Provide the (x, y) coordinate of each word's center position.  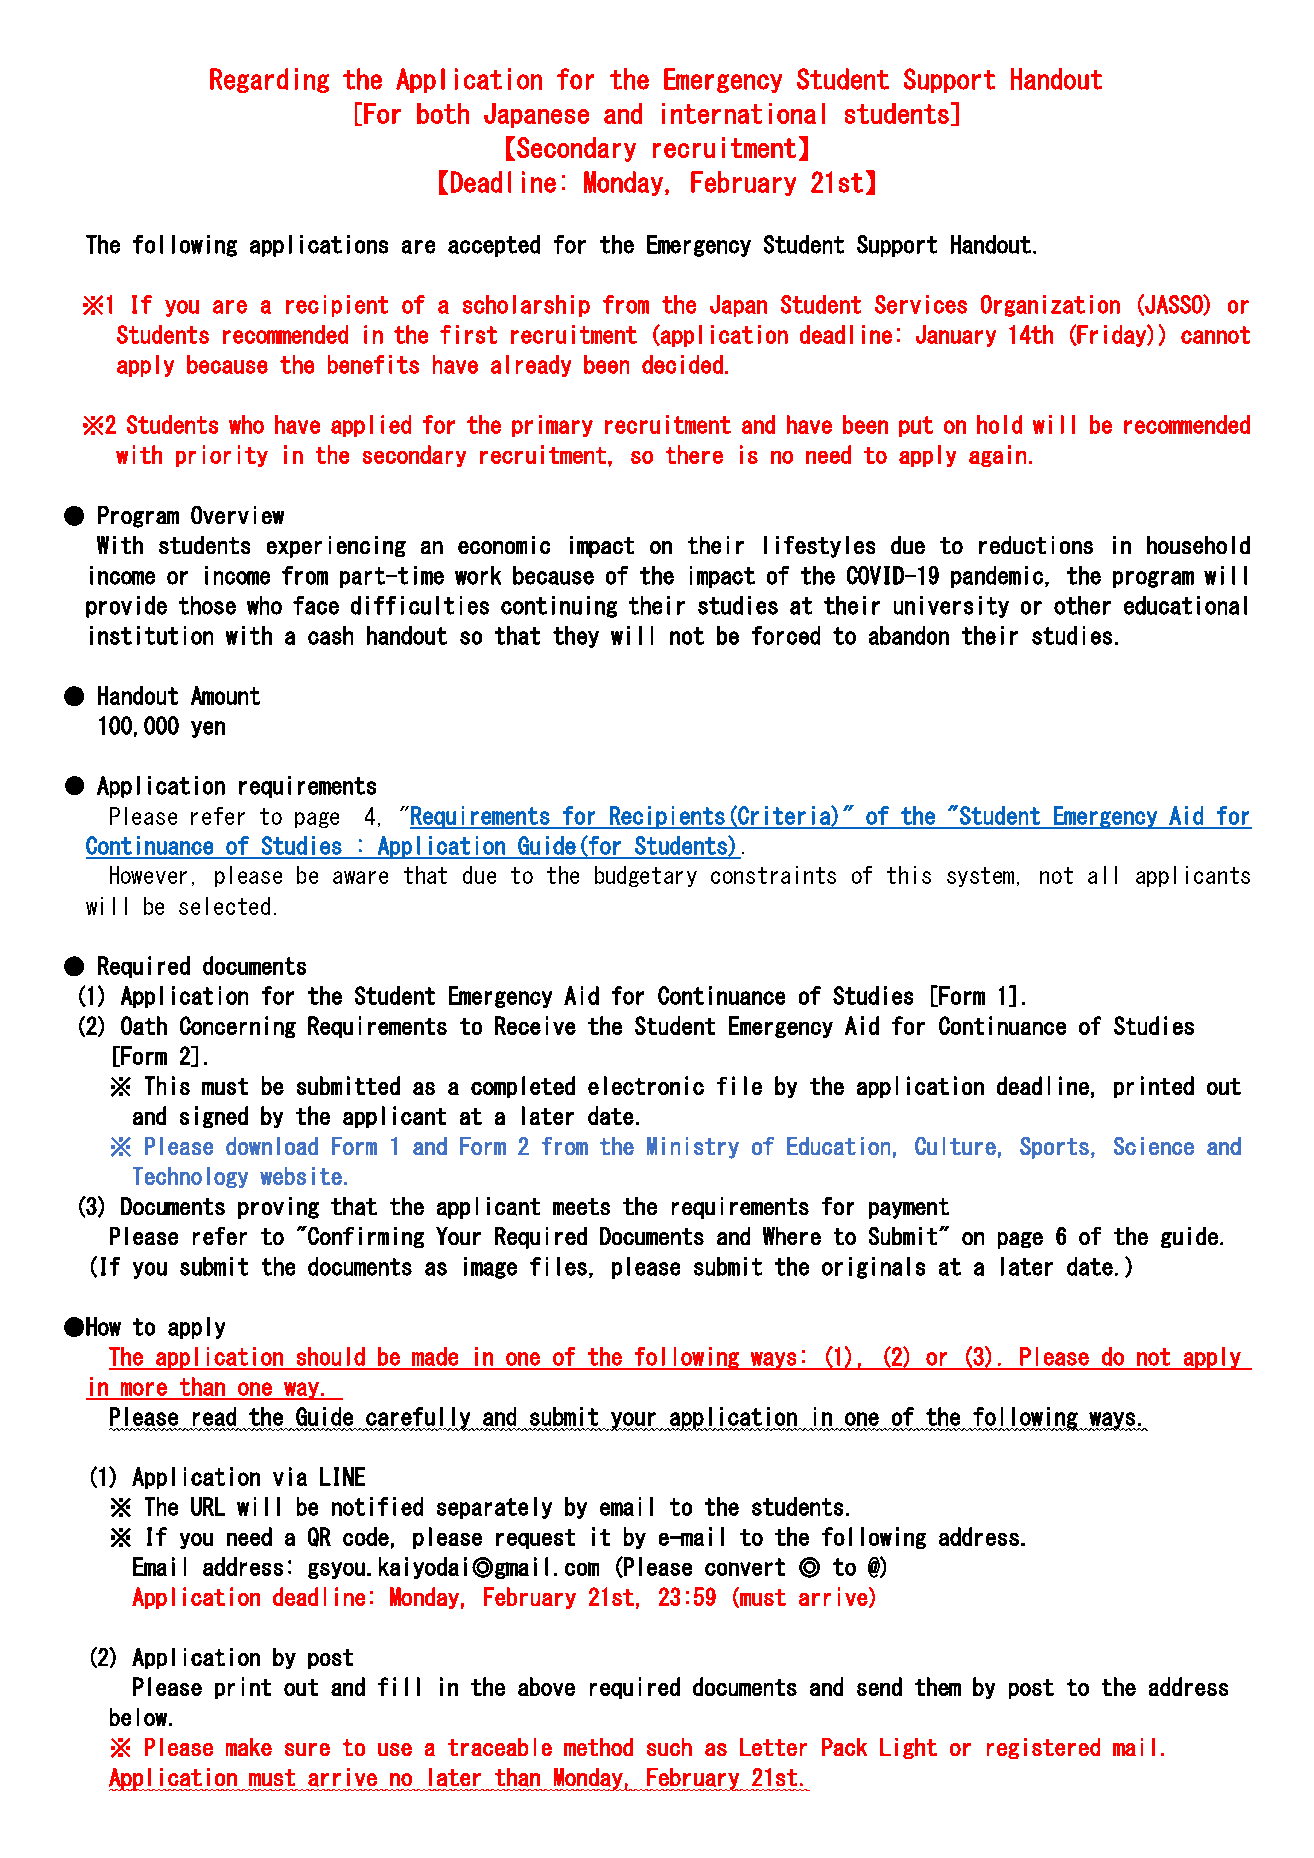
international (743, 113)
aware (360, 877)
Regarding (269, 80)
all (1102, 875)
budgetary (646, 876)
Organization (1050, 306)
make (249, 1747)
